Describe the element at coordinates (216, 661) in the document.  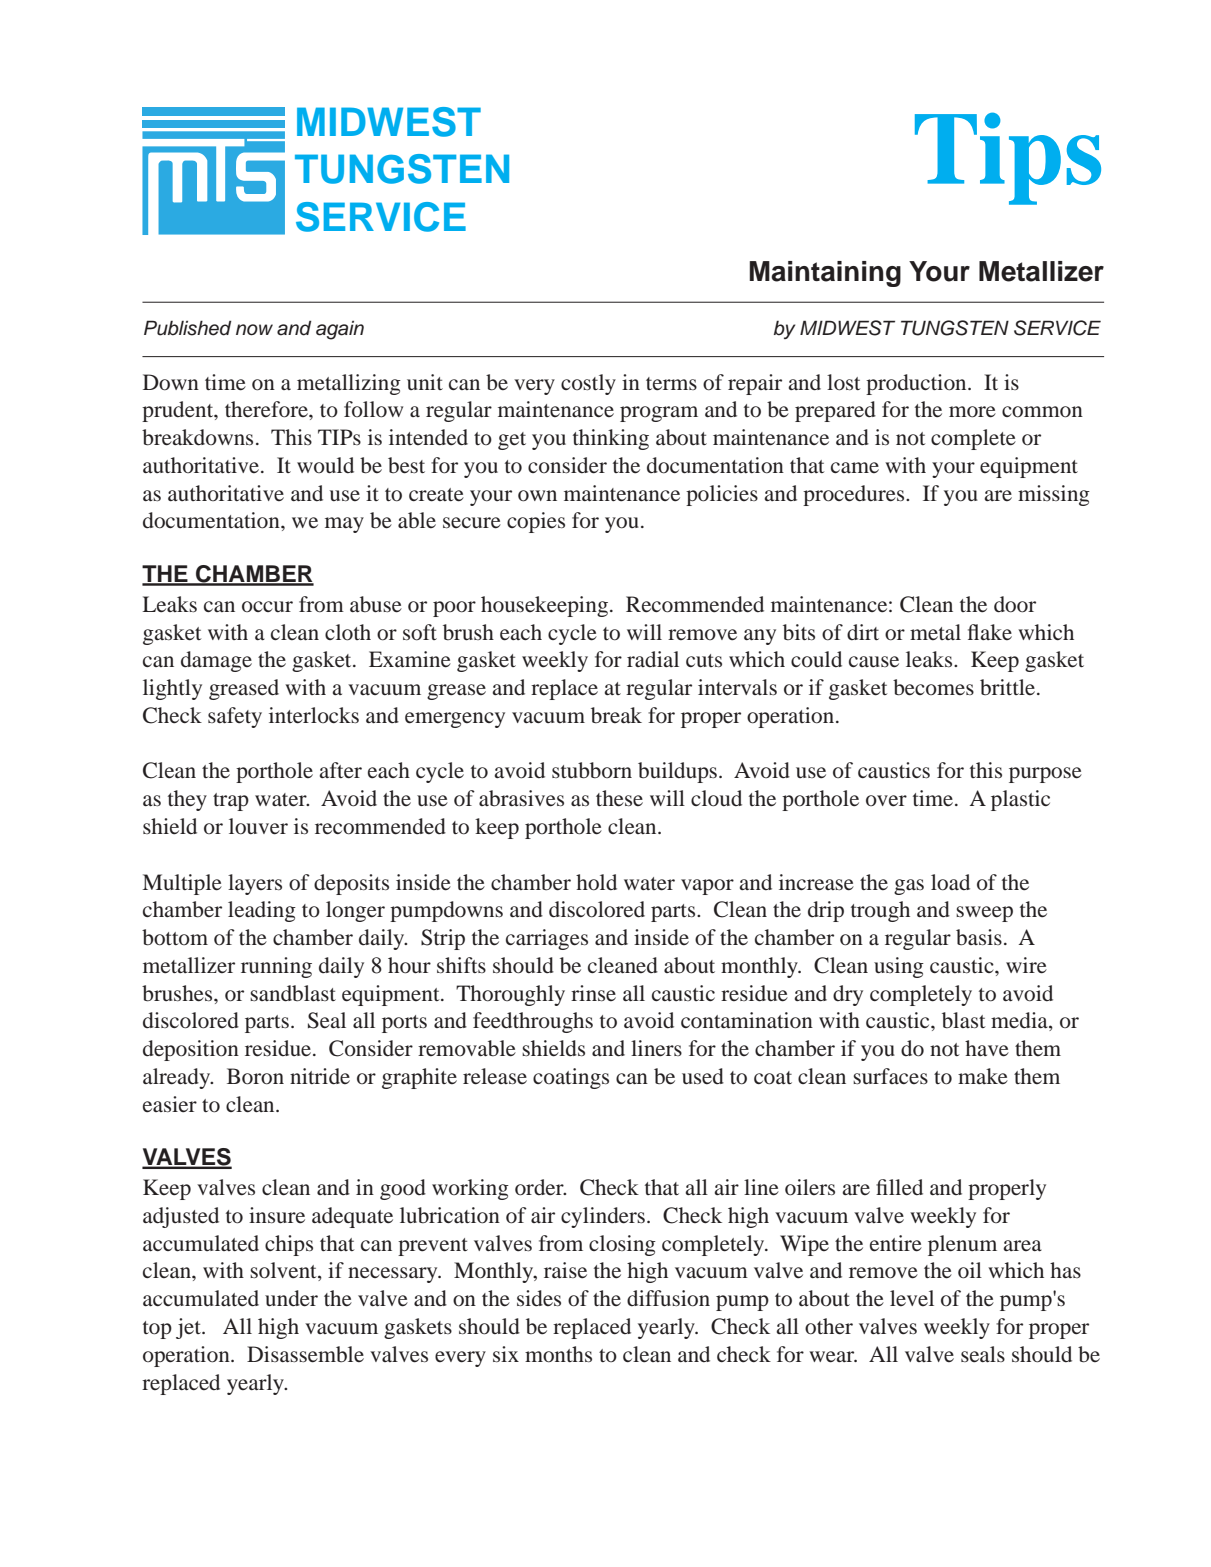
I see `damage` at that location.
